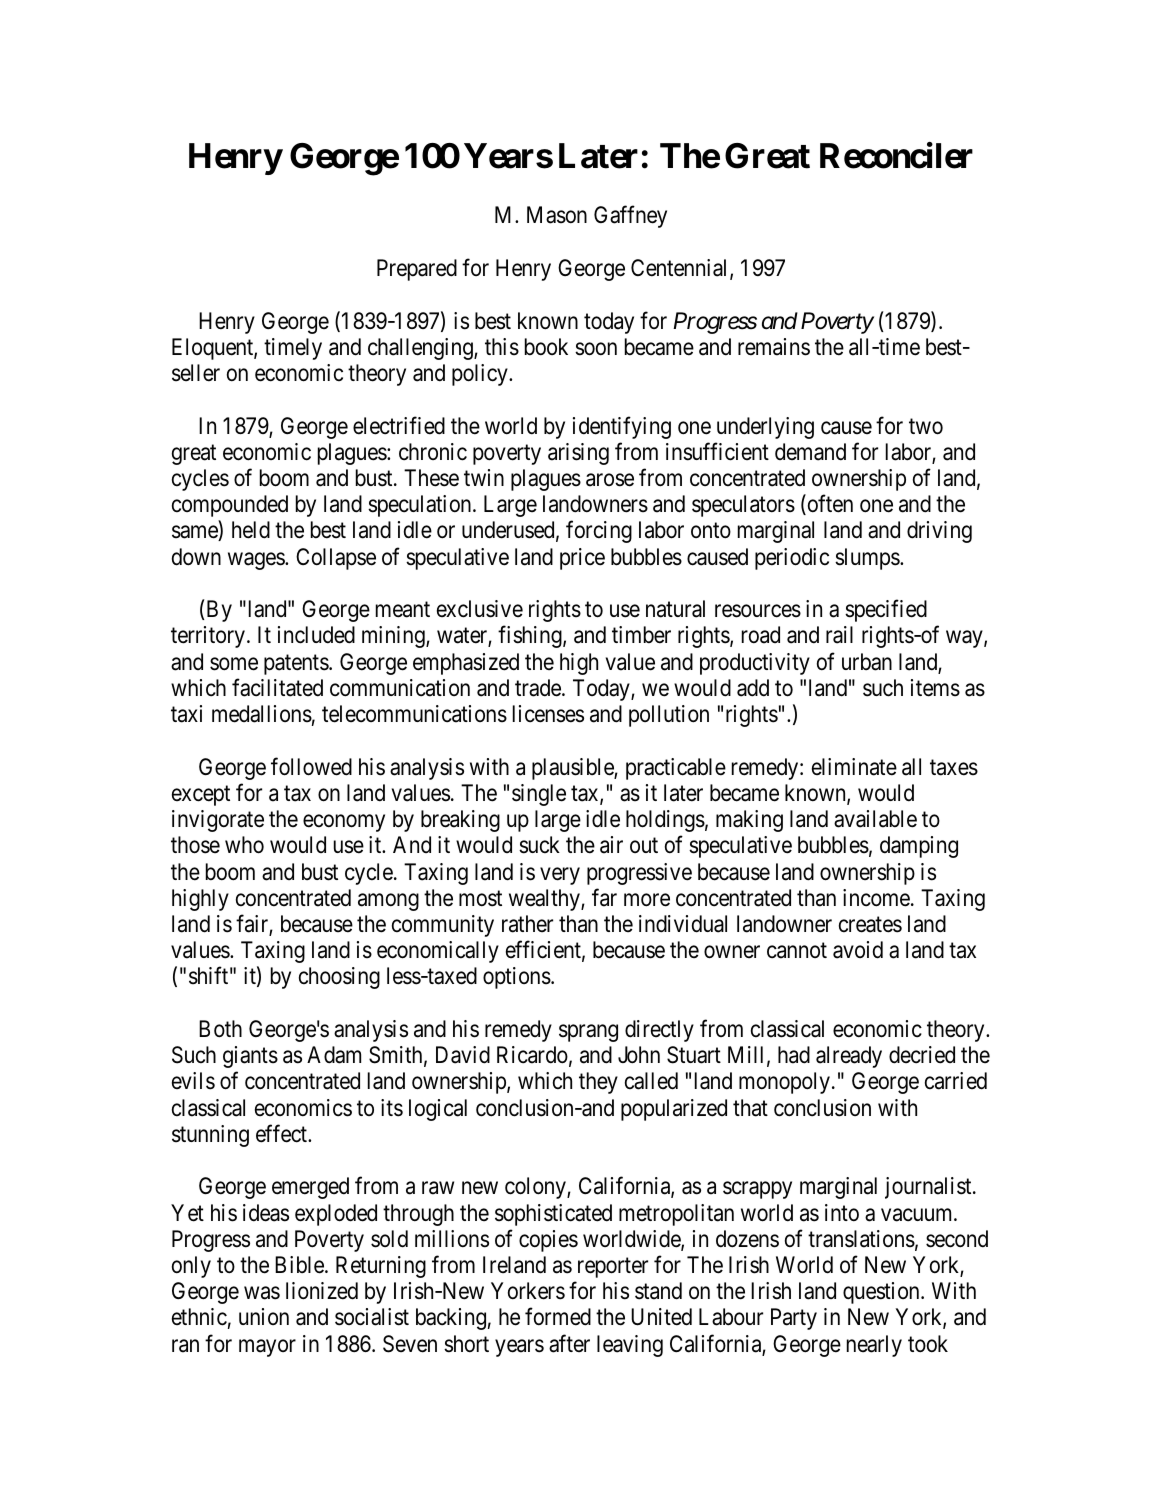 The height and width of the image is (1503, 1162). I want to click on Mason, so click(557, 215).
